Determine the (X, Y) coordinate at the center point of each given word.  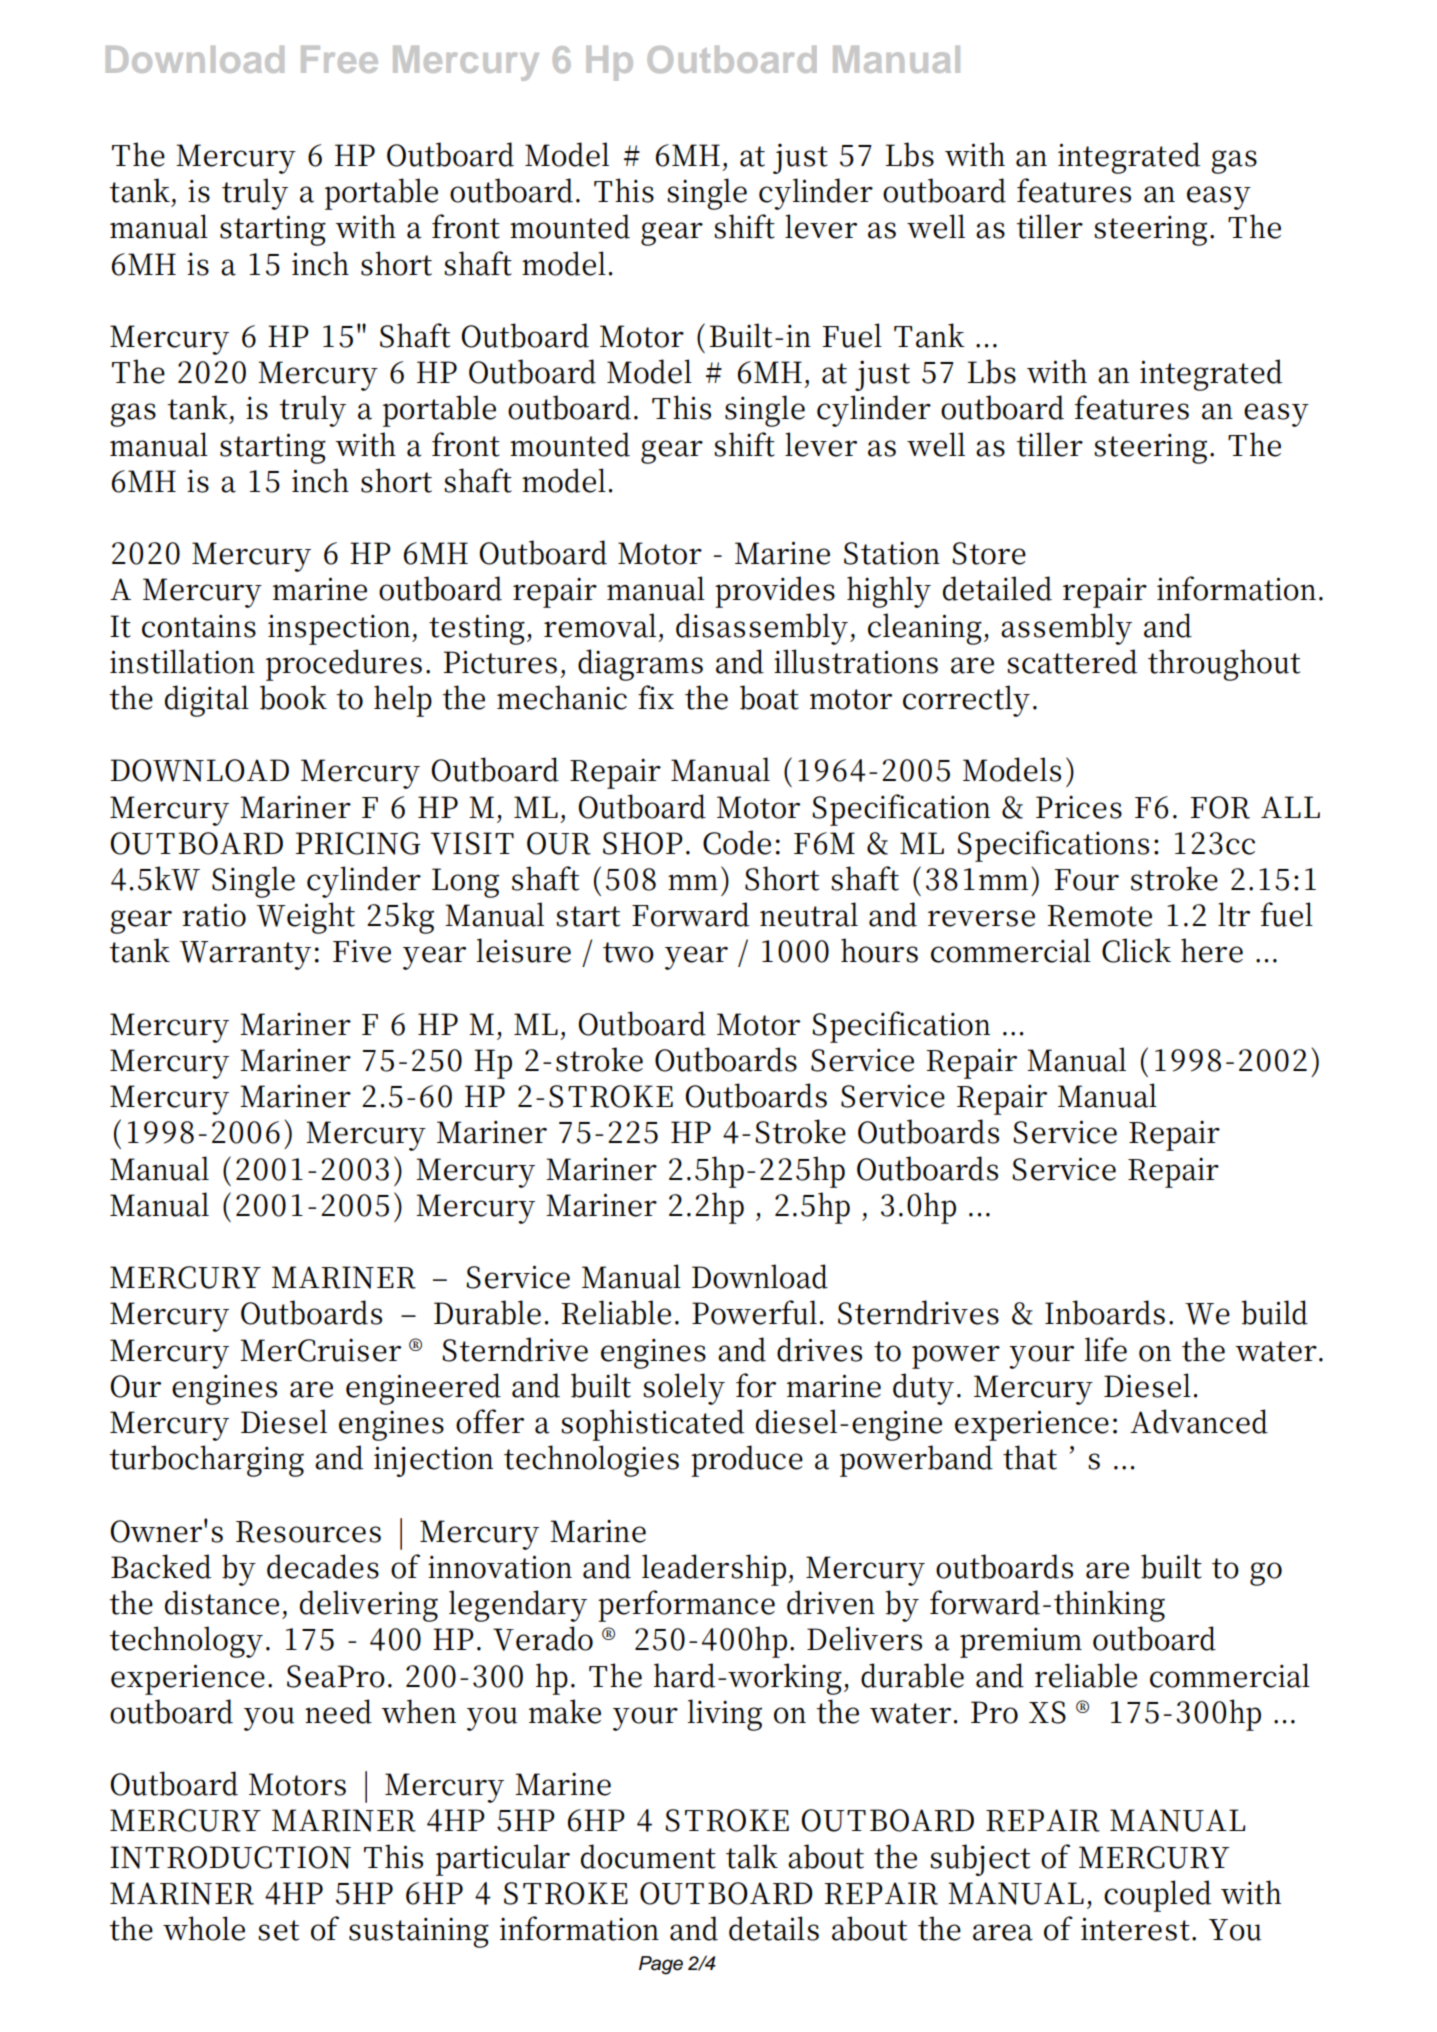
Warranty (245, 955)
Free (339, 59)
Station (892, 553)
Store (989, 553)
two (628, 952)
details (774, 1928)
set (278, 1930)
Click (1136, 950)
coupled (1157, 1896)
